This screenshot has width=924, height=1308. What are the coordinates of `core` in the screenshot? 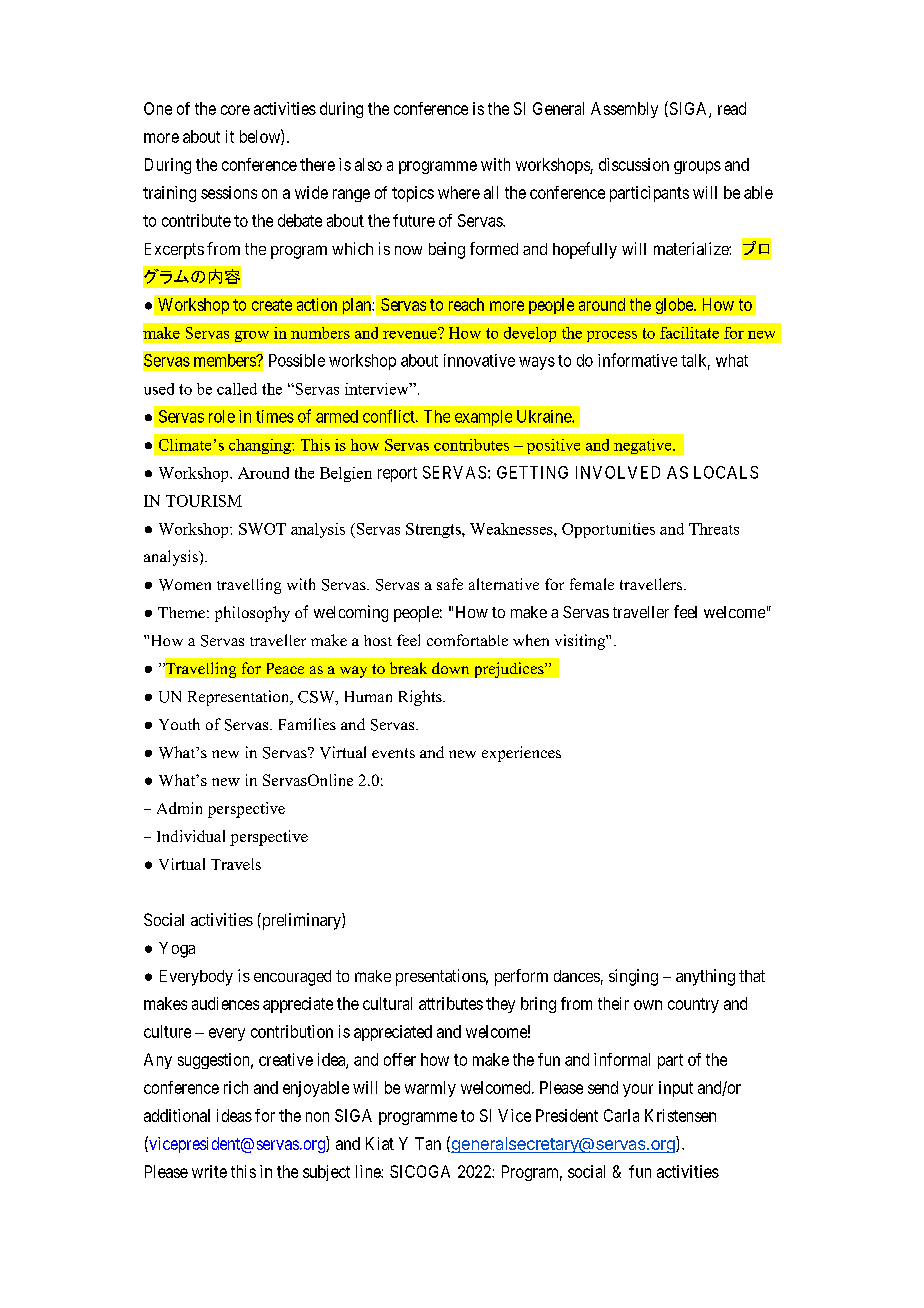 It's located at (235, 110).
